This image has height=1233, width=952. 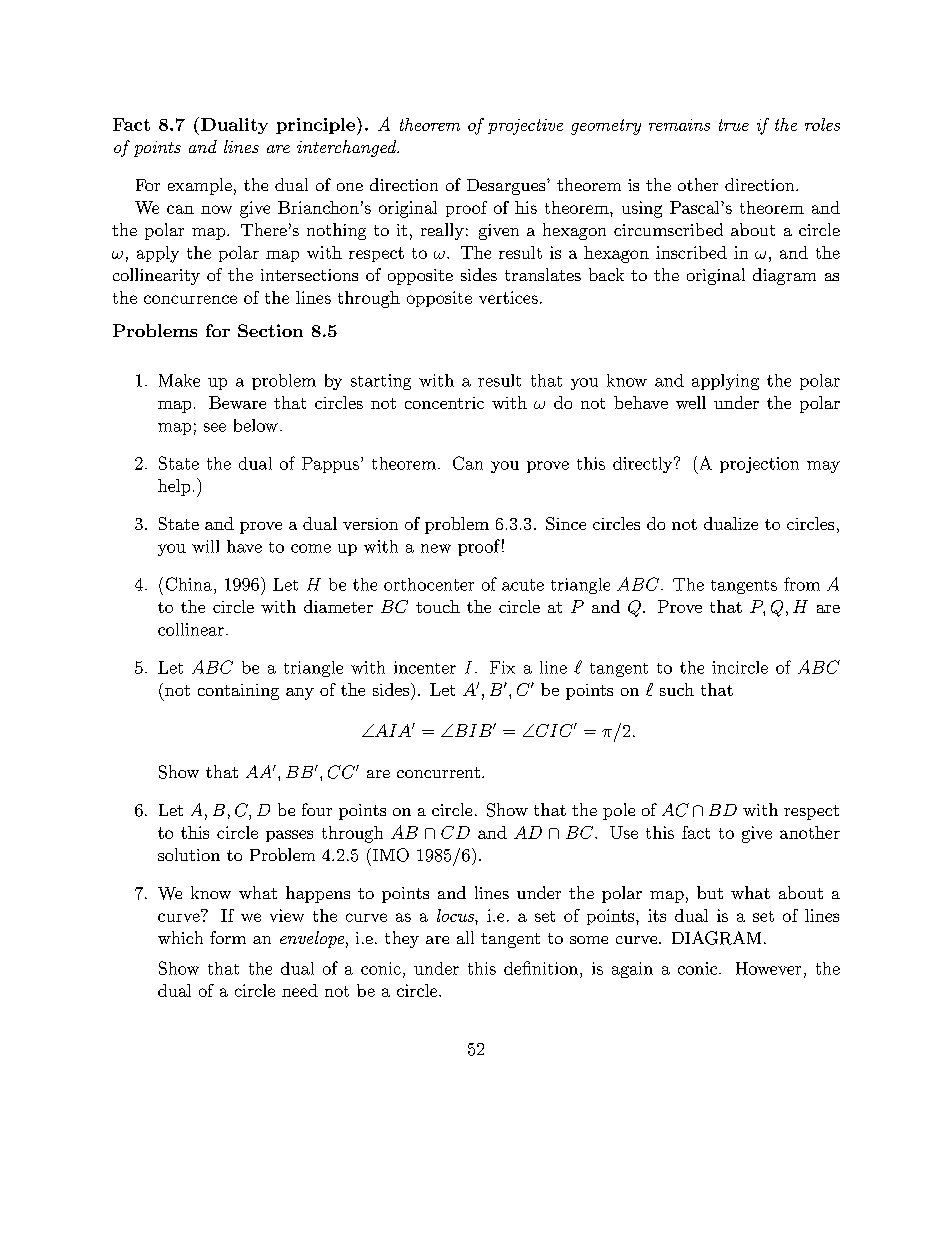 I want to click on However, so click(x=768, y=968).
